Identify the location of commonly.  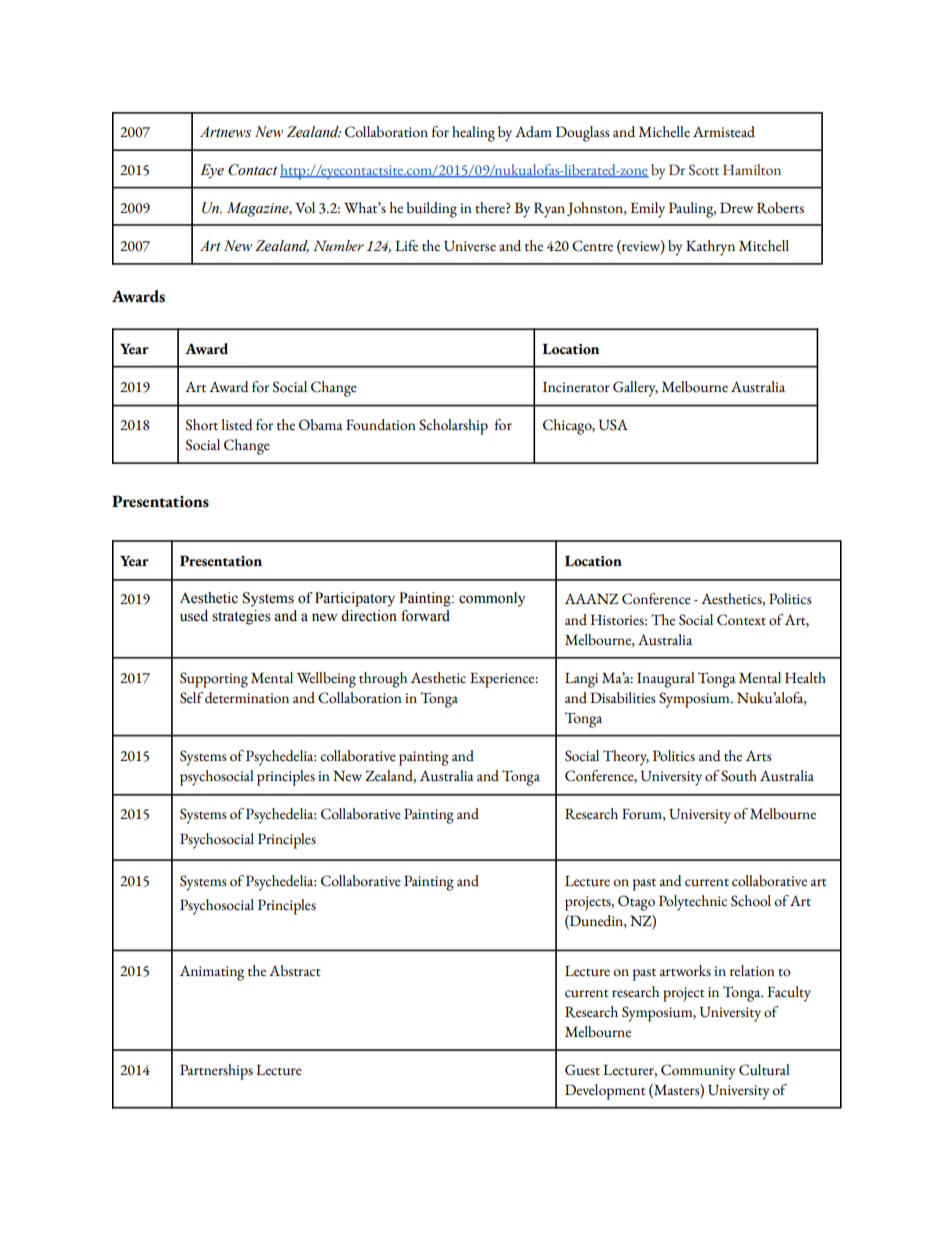
(492, 599).
